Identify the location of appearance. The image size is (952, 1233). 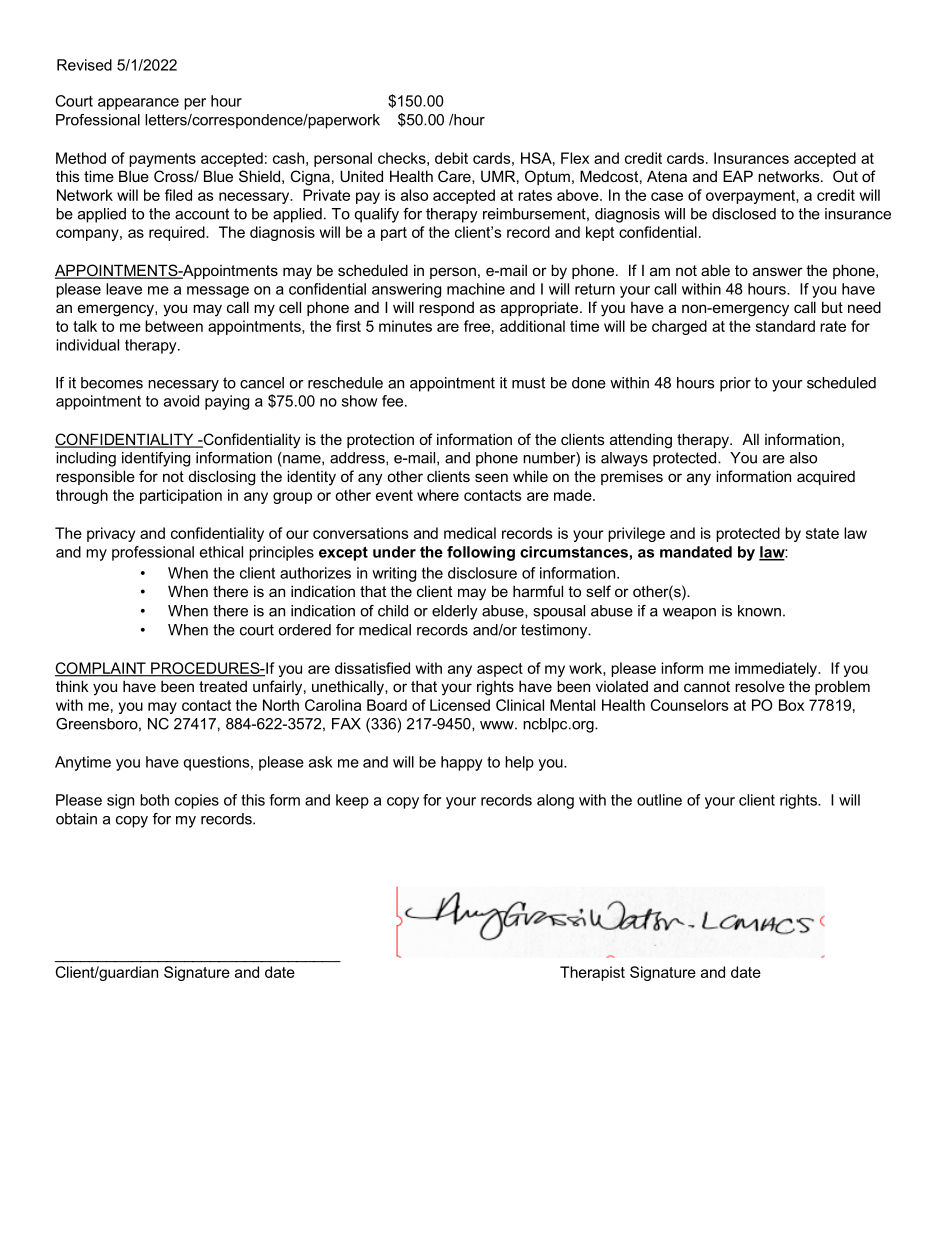
(138, 104).
